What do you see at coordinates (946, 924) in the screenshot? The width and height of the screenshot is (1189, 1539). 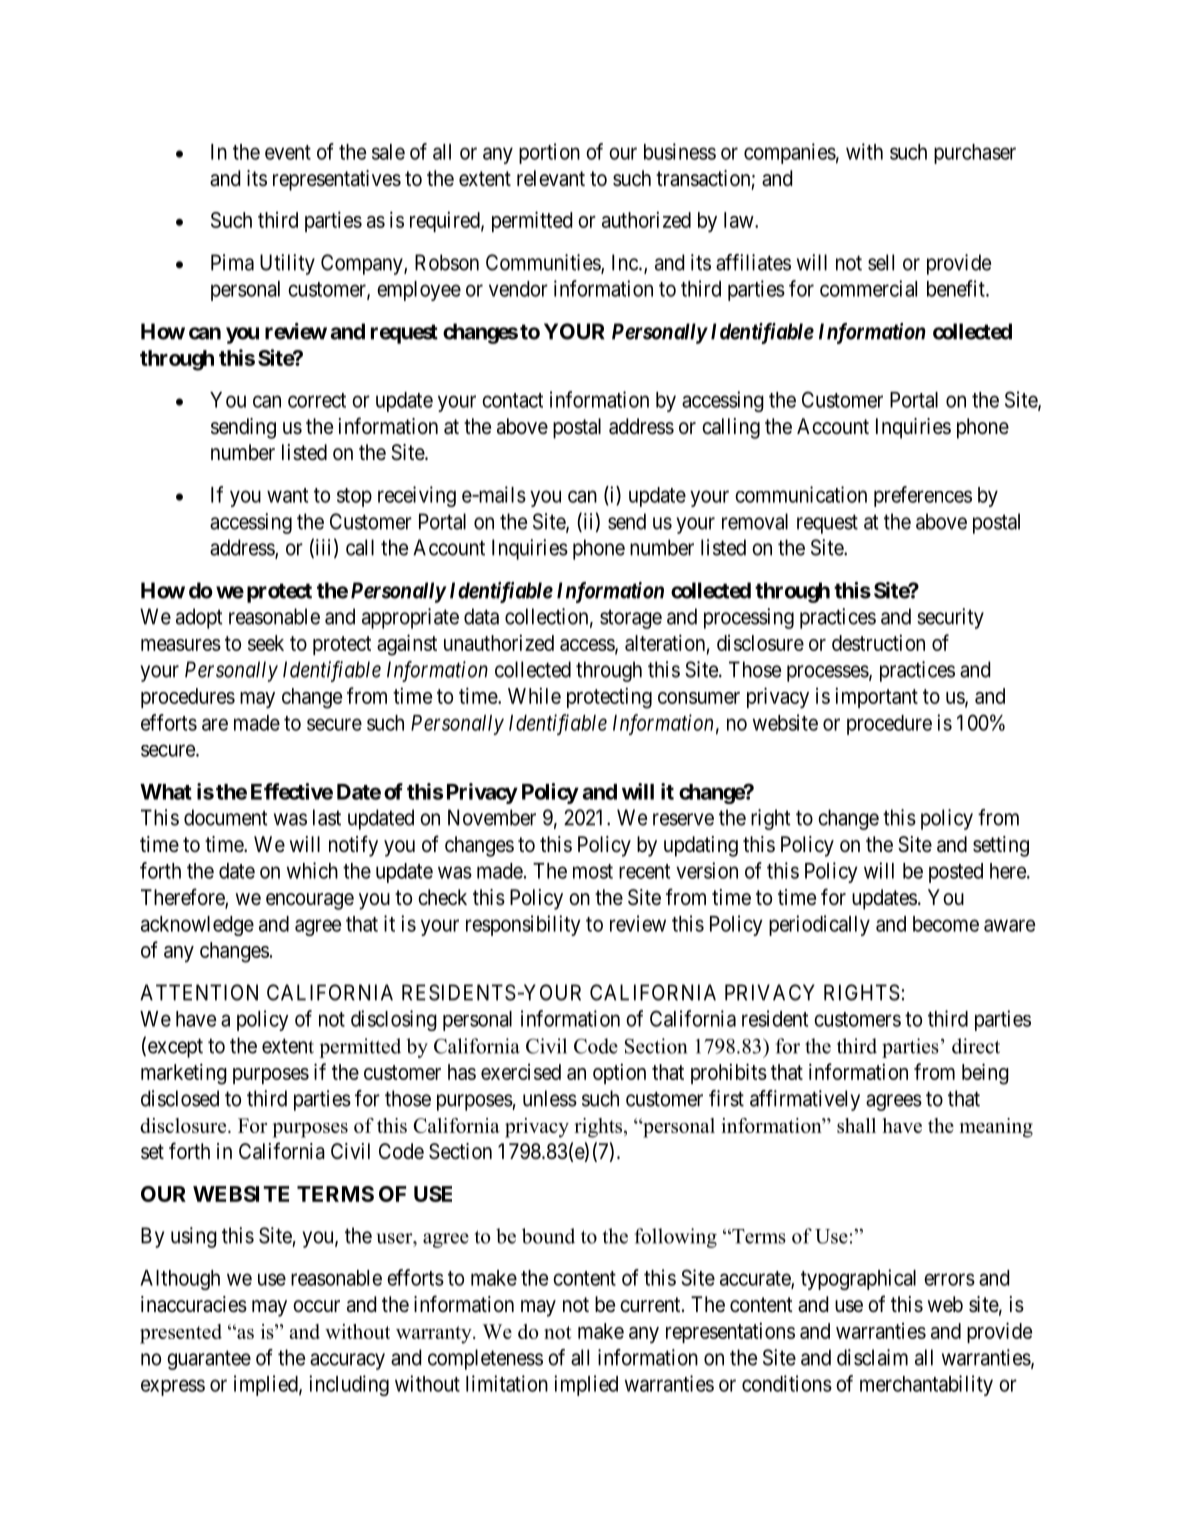 I see `become` at bounding box center [946, 924].
